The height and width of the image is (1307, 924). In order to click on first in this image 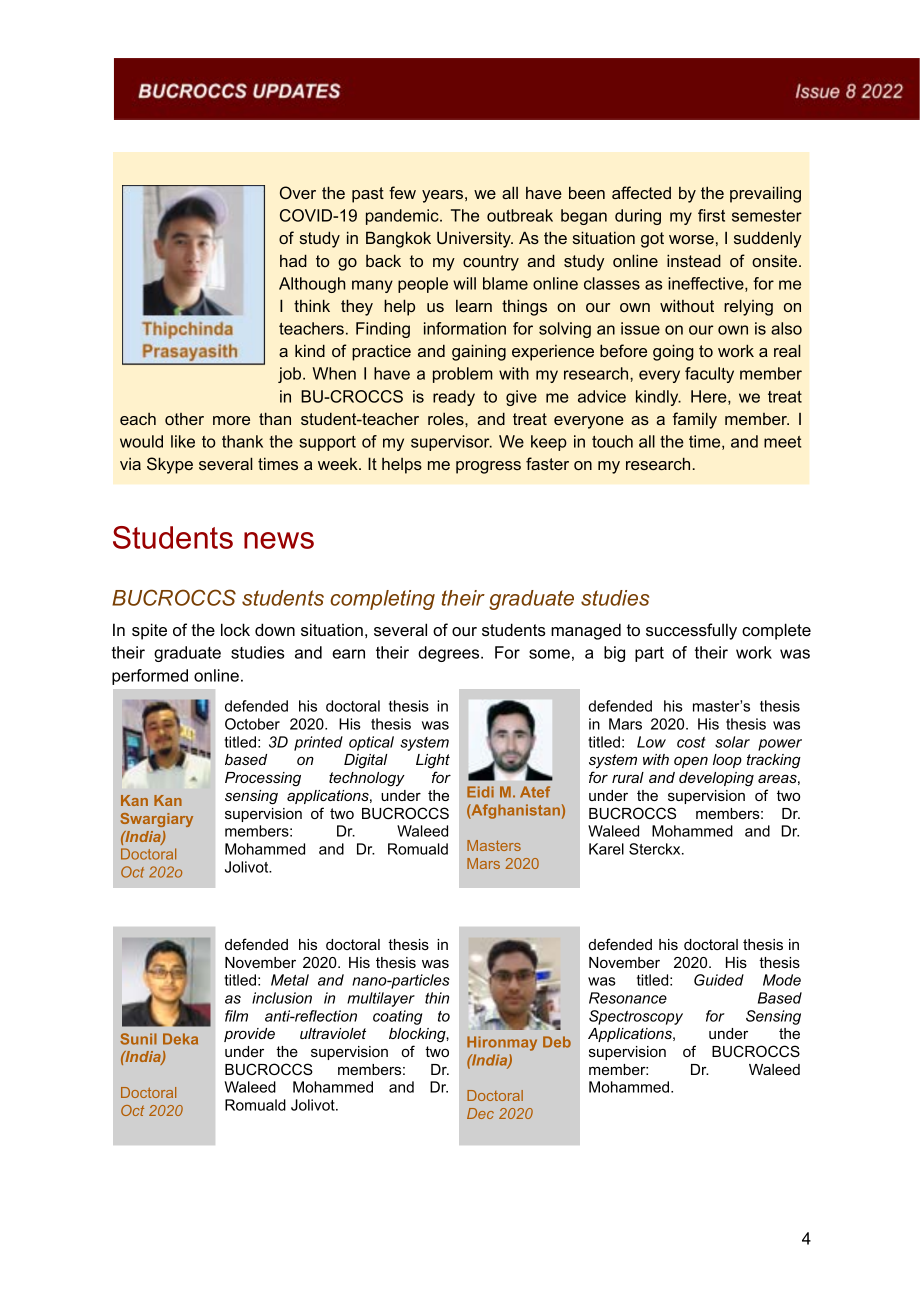, I will do `click(711, 215)`.
